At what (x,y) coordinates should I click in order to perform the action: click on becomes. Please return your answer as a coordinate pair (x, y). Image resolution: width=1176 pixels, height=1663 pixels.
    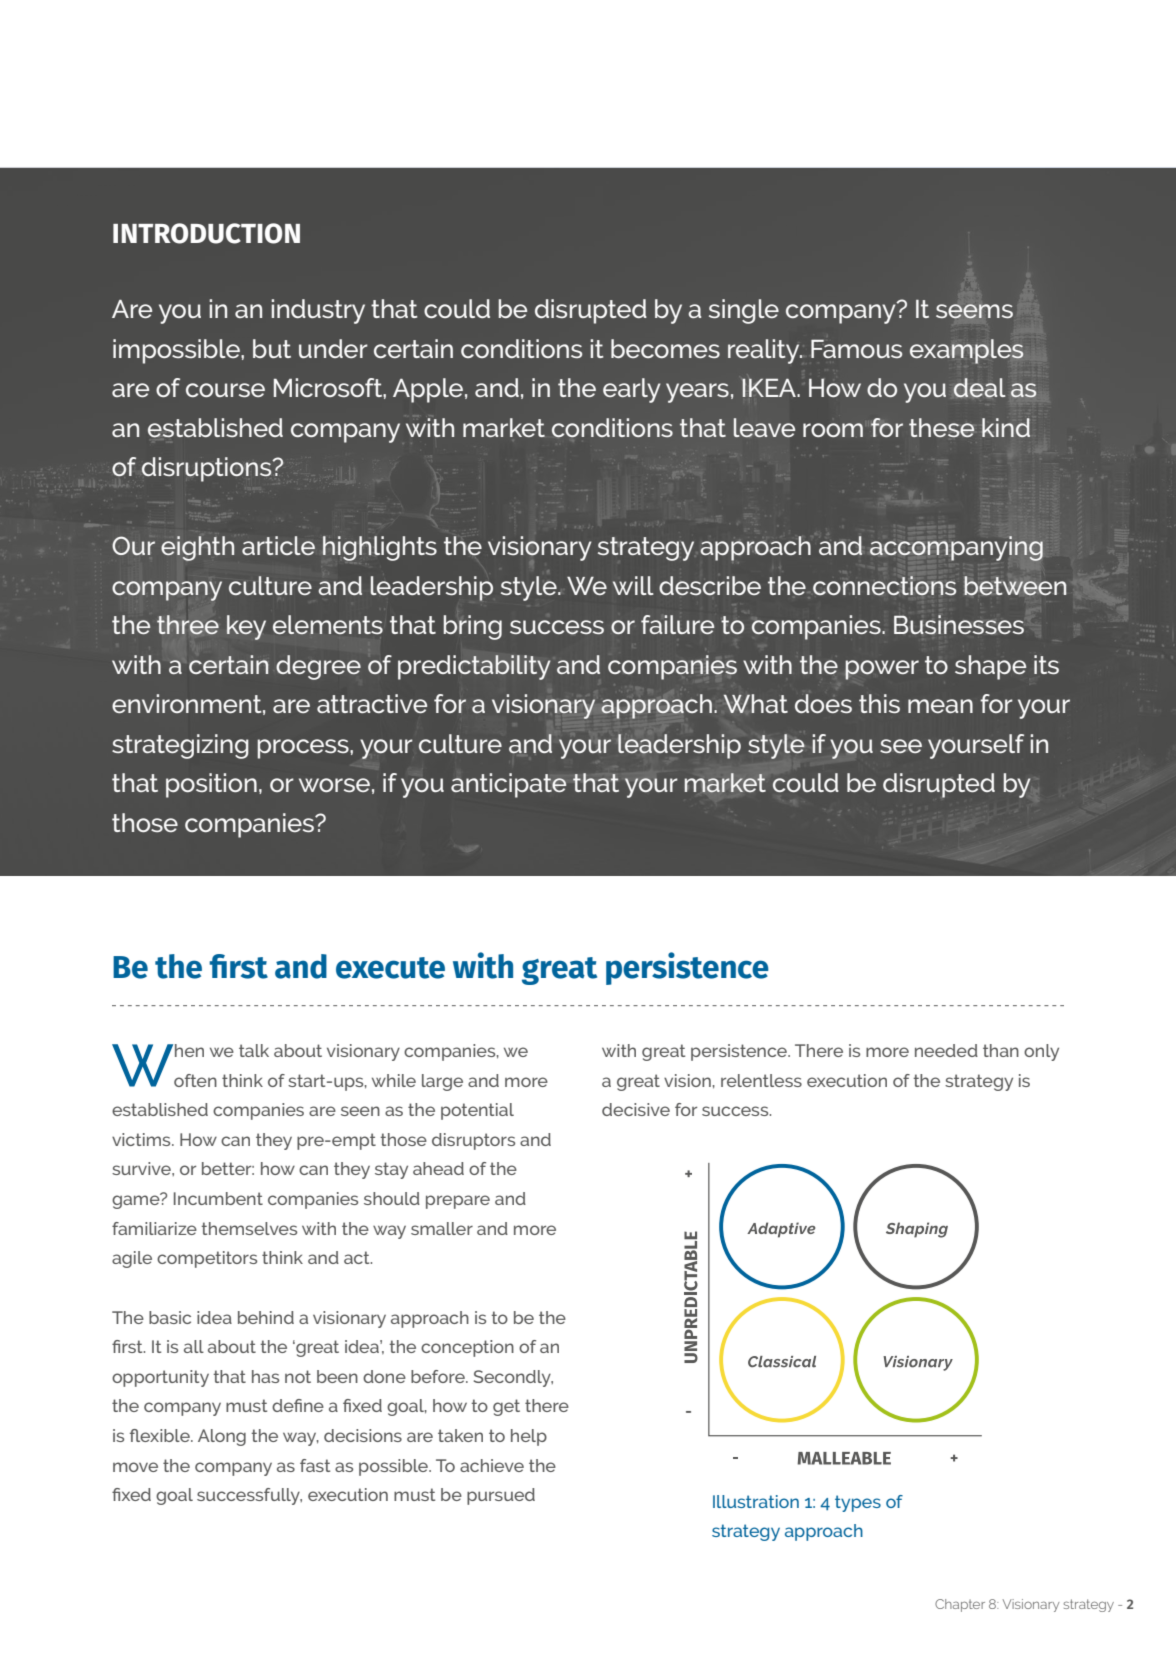
    Looking at the image, I should click on (665, 348).
